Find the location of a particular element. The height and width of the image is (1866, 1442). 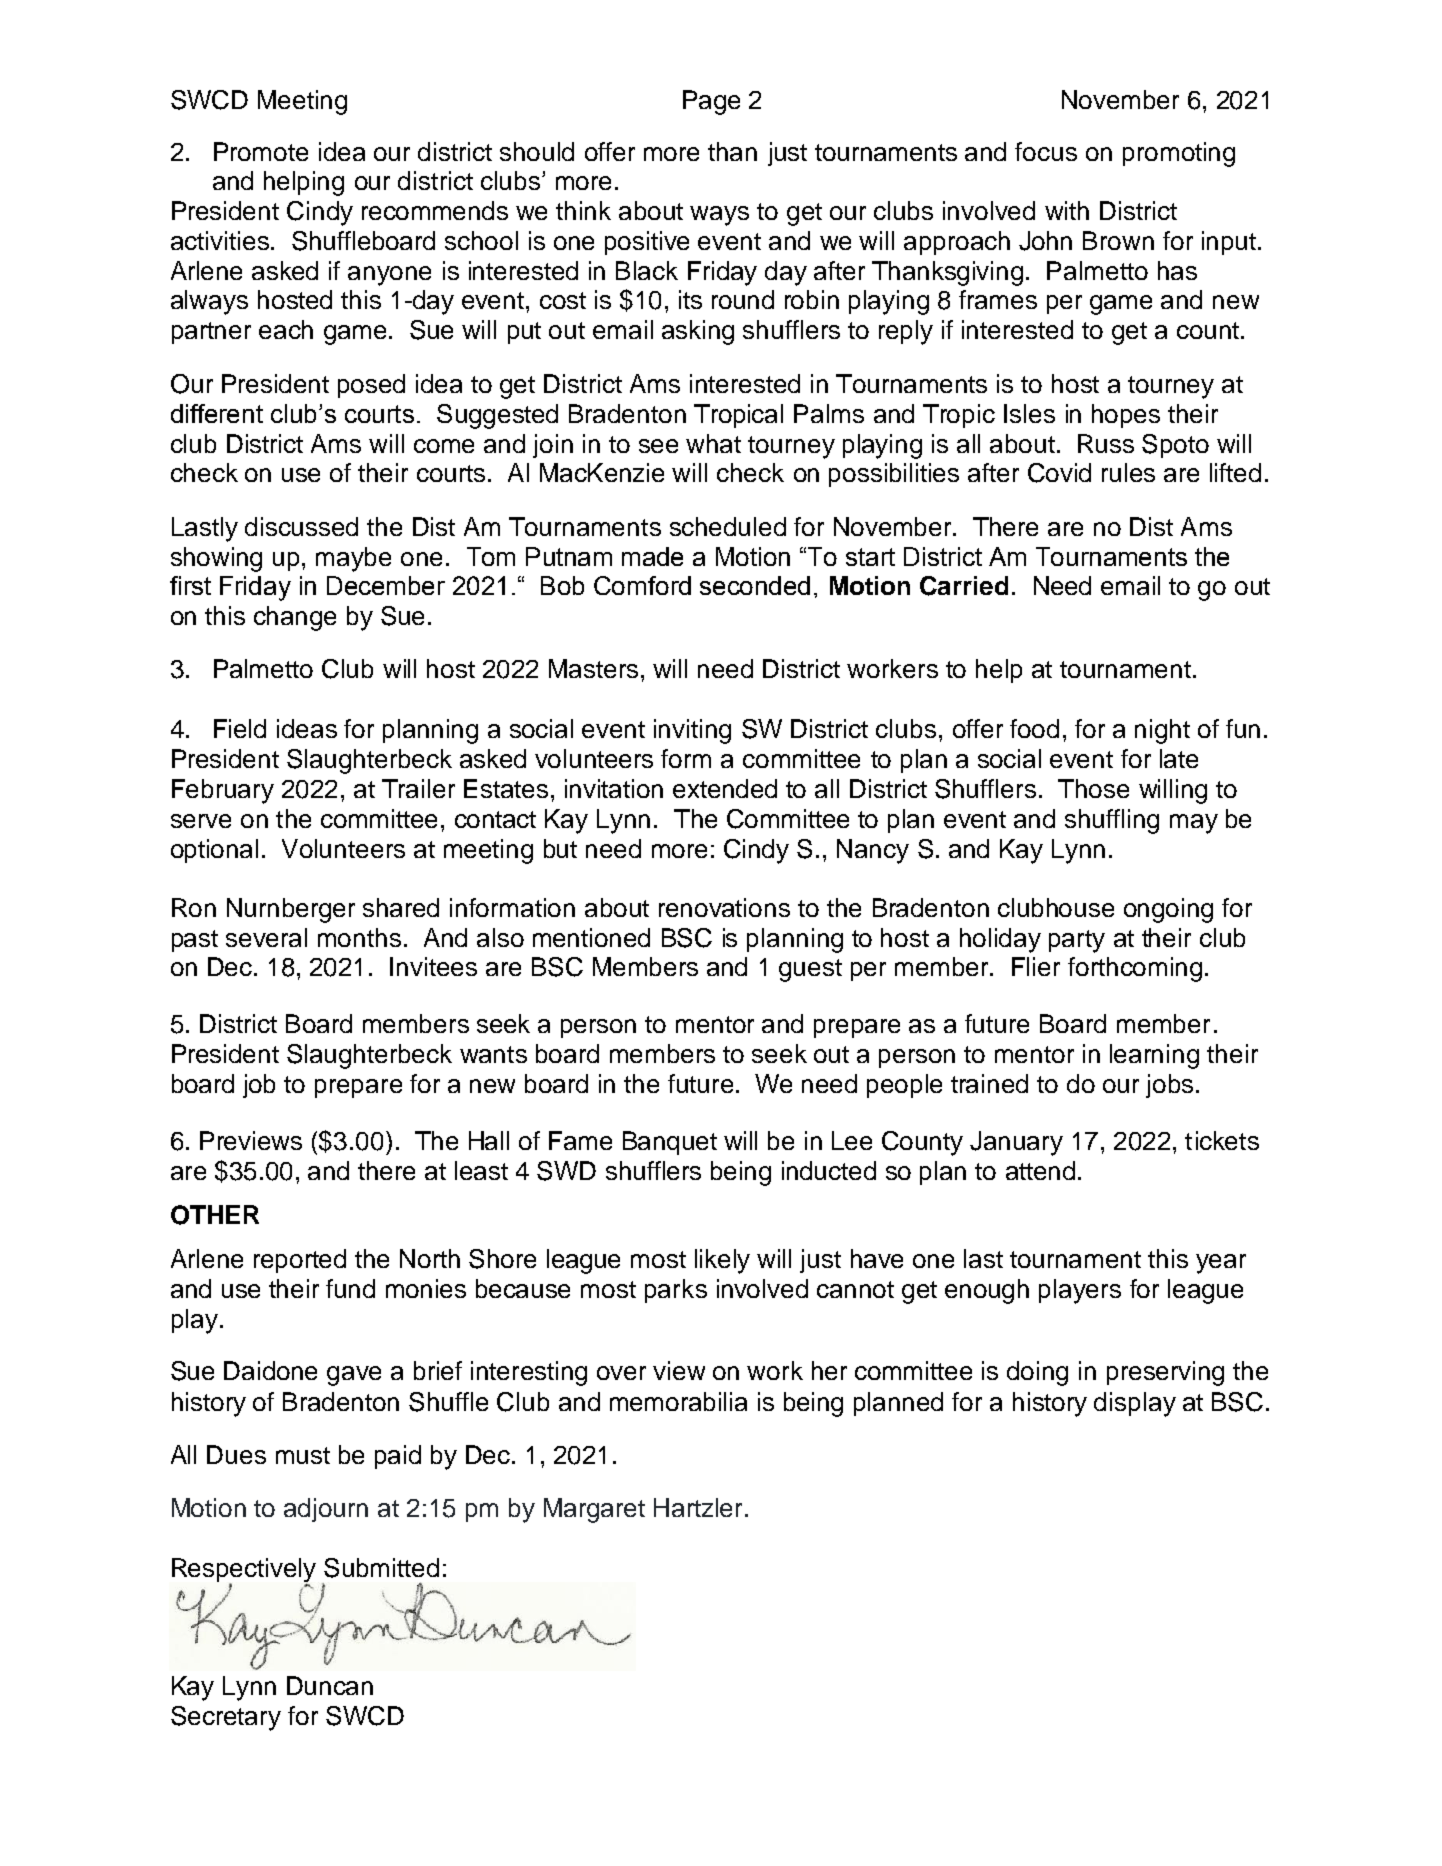

discussed is located at coordinates (301, 526).
